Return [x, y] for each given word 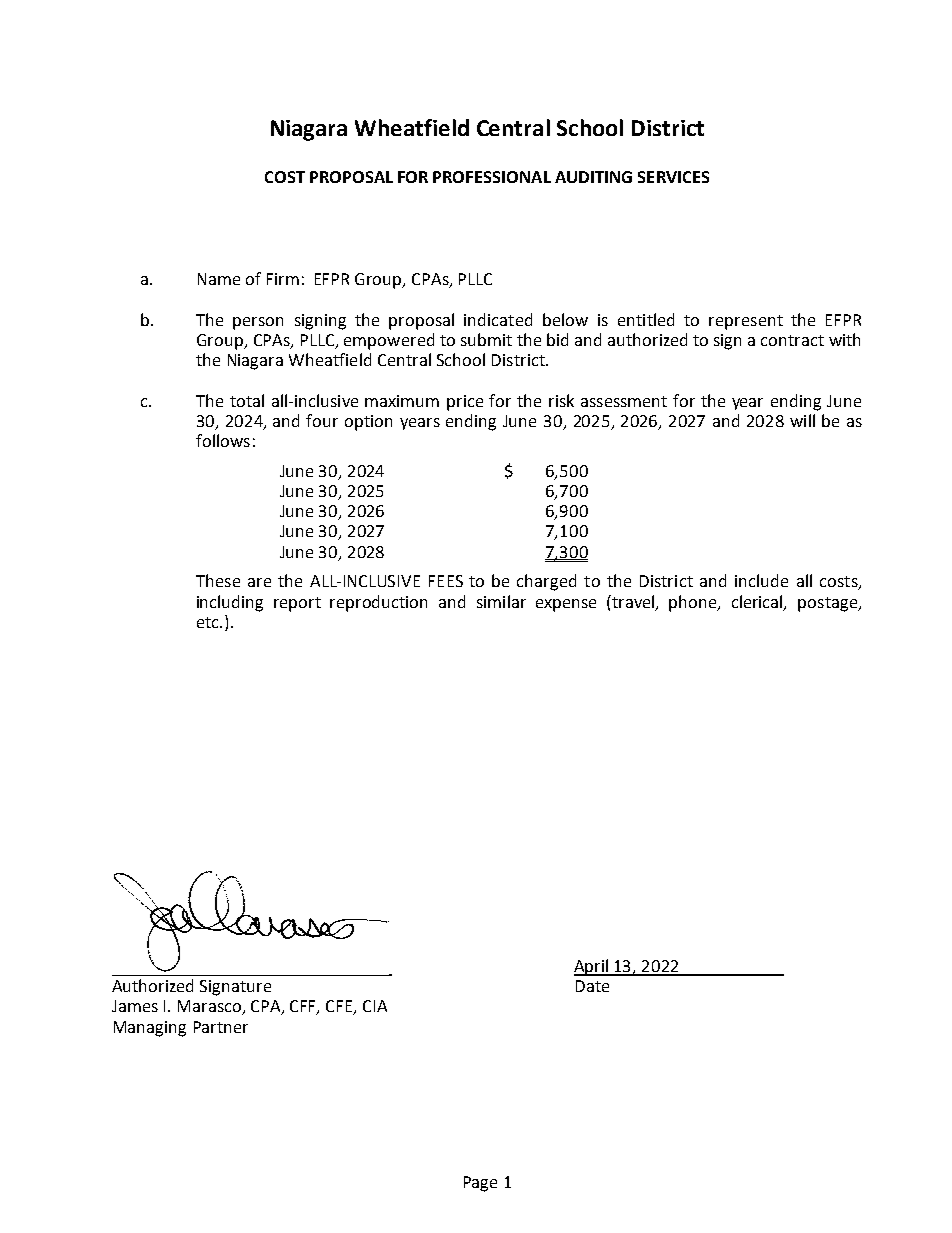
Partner [221, 1027]
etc [209, 622]
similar [501, 601]
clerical [758, 602]
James [135, 1006]
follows [223, 440]
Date [592, 986]
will [802, 420]
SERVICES [673, 177]
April [592, 967]
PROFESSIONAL [492, 177]
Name [219, 279]
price [465, 403]
